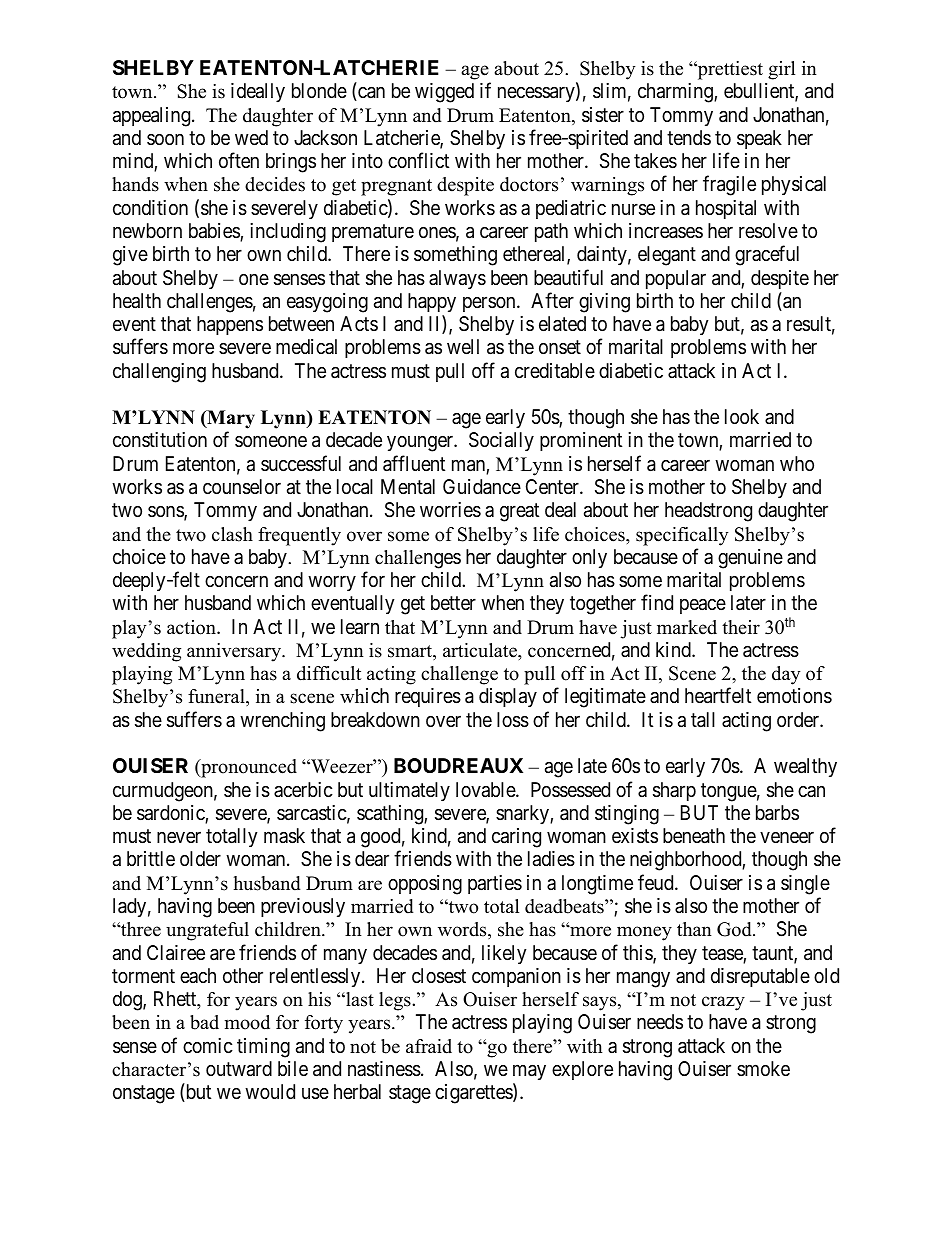 Image resolution: width=952 pixels, height=1233 pixels. I want to click on never, so click(179, 837).
